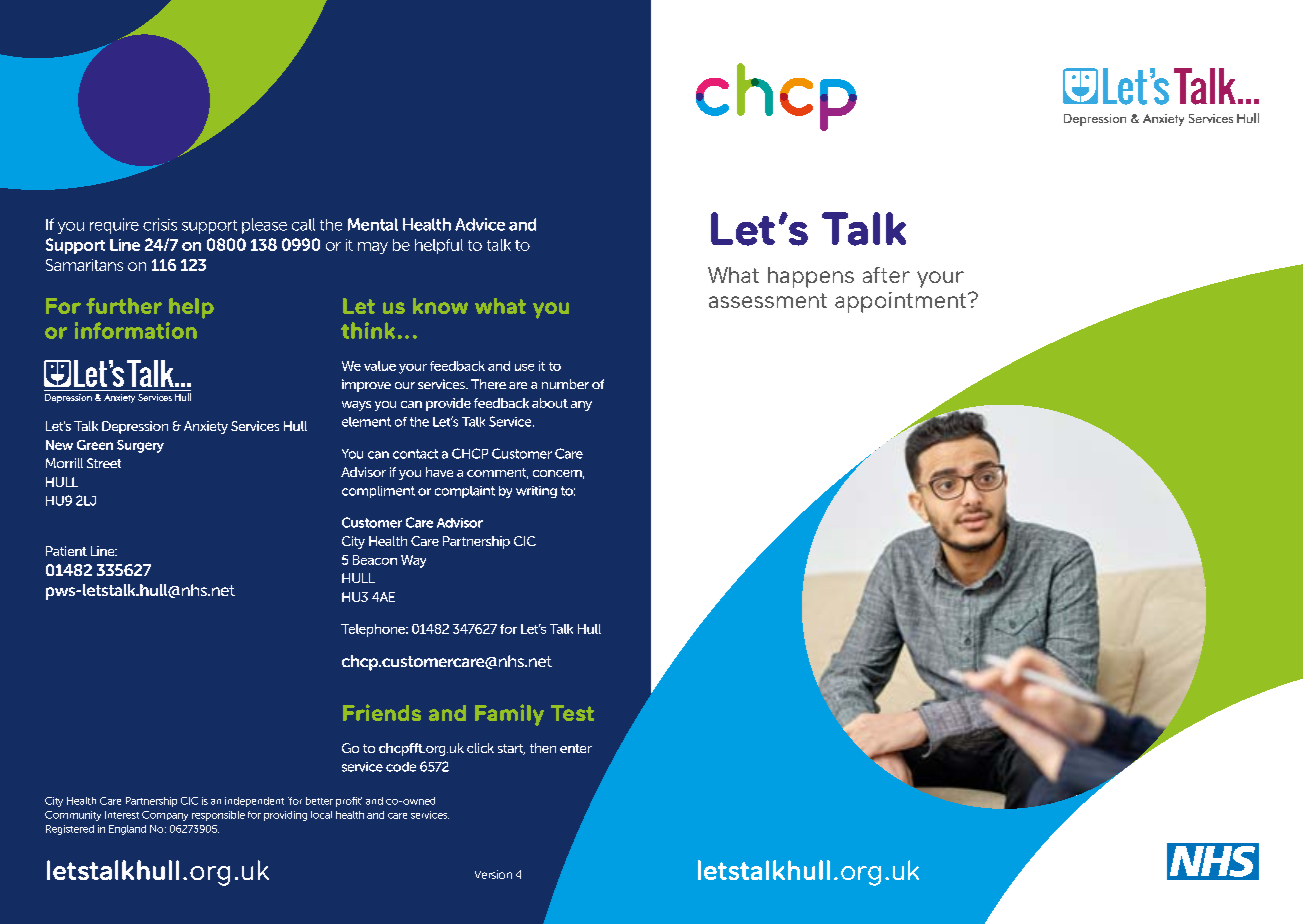 The height and width of the document is (924, 1303). I want to click on click, so click(480, 748).
